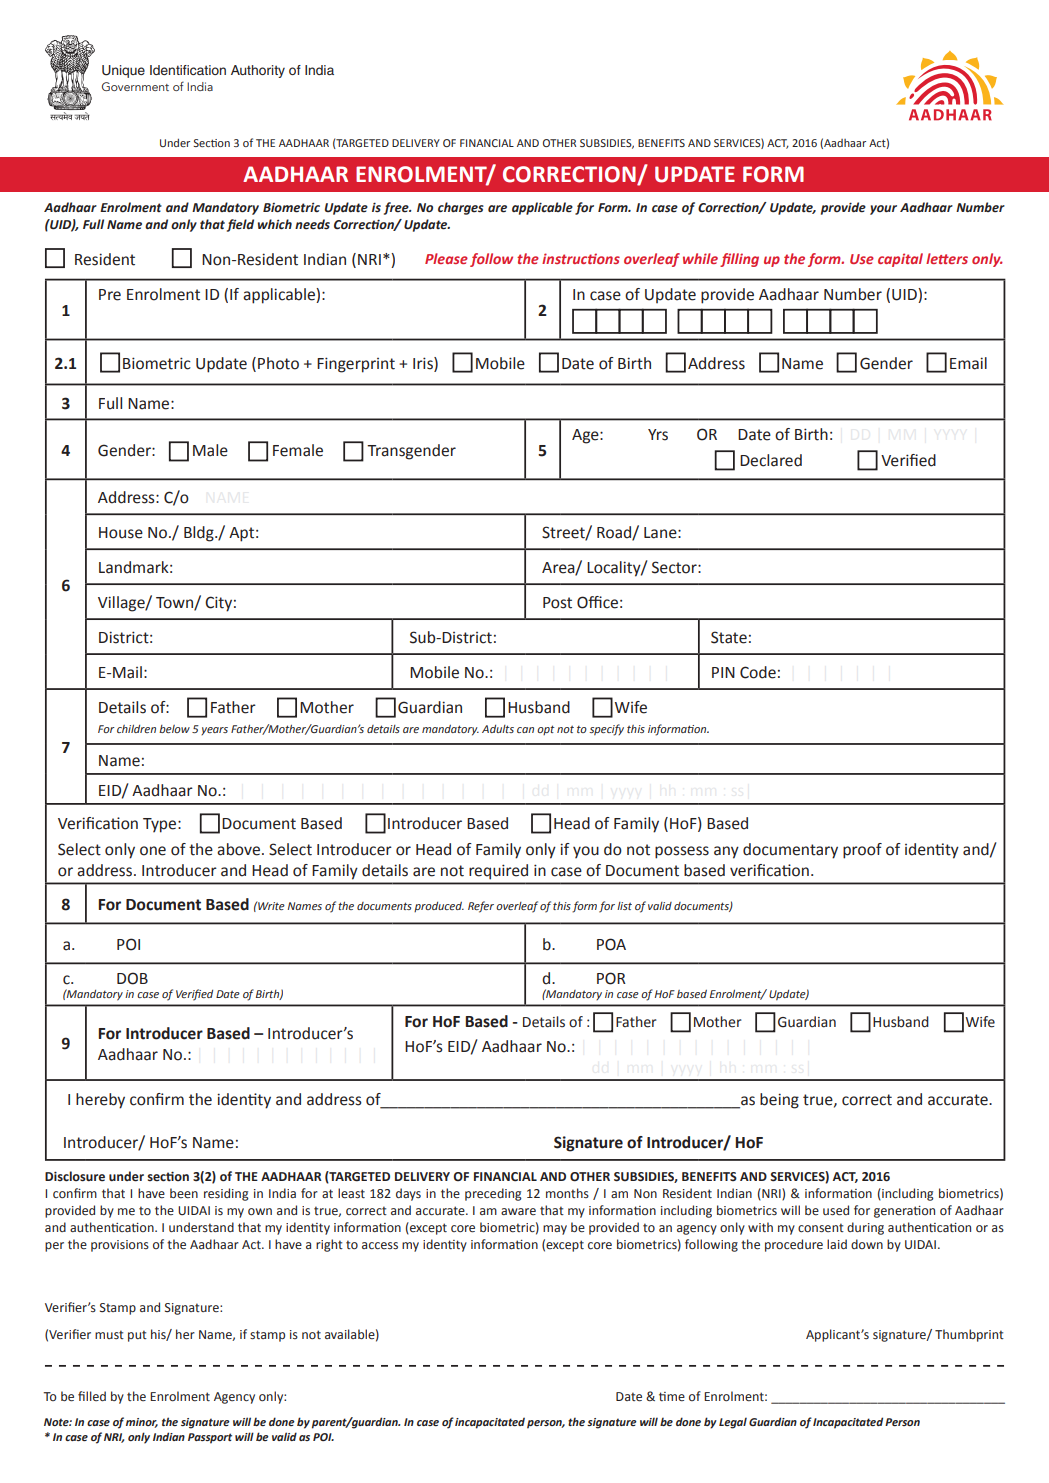 This screenshot has height=1483, width=1049. What do you see at coordinates (461, 208) in the screenshot?
I see `charges` at bounding box center [461, 208].
